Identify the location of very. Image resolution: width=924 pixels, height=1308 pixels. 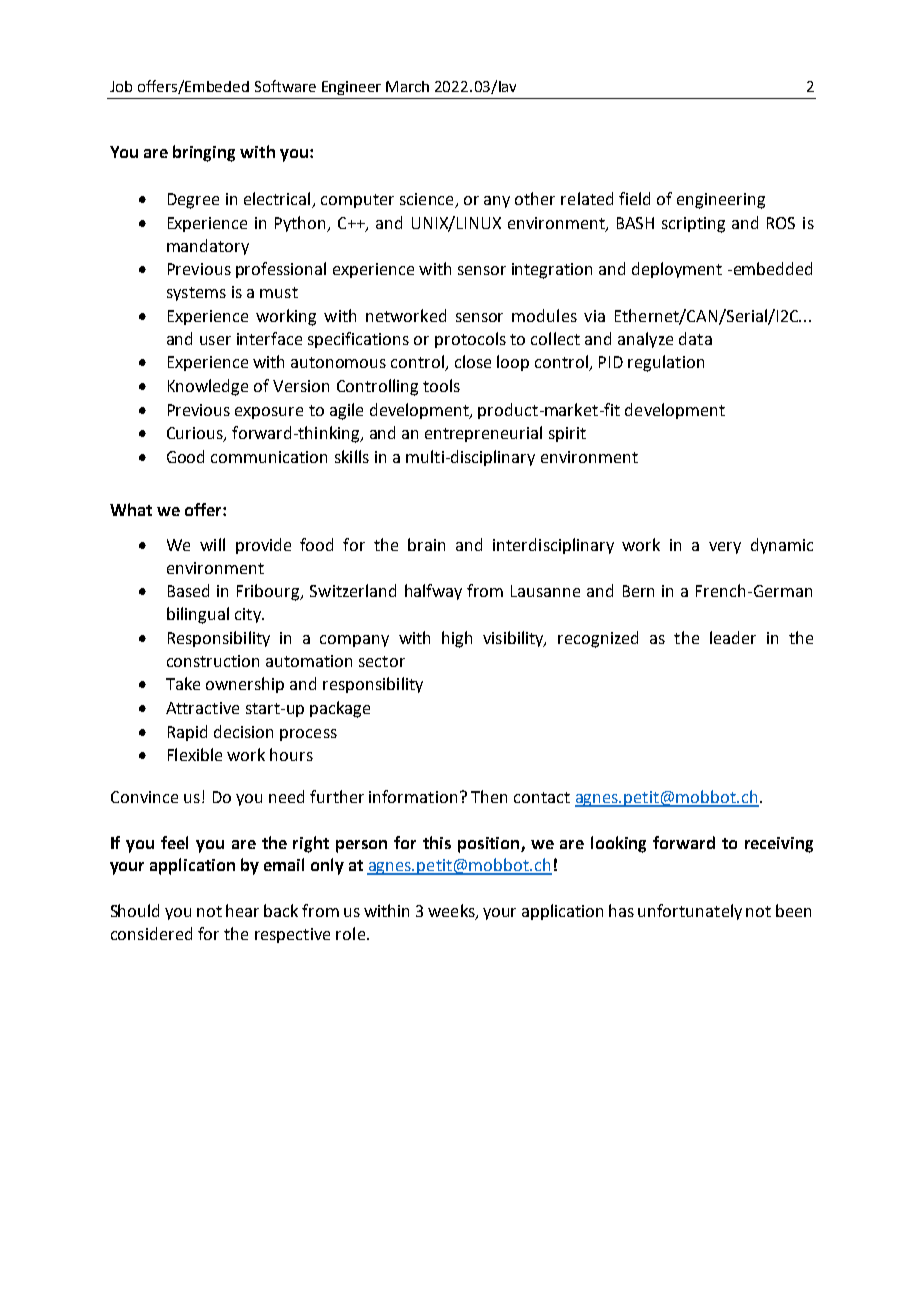
(725, 548).
